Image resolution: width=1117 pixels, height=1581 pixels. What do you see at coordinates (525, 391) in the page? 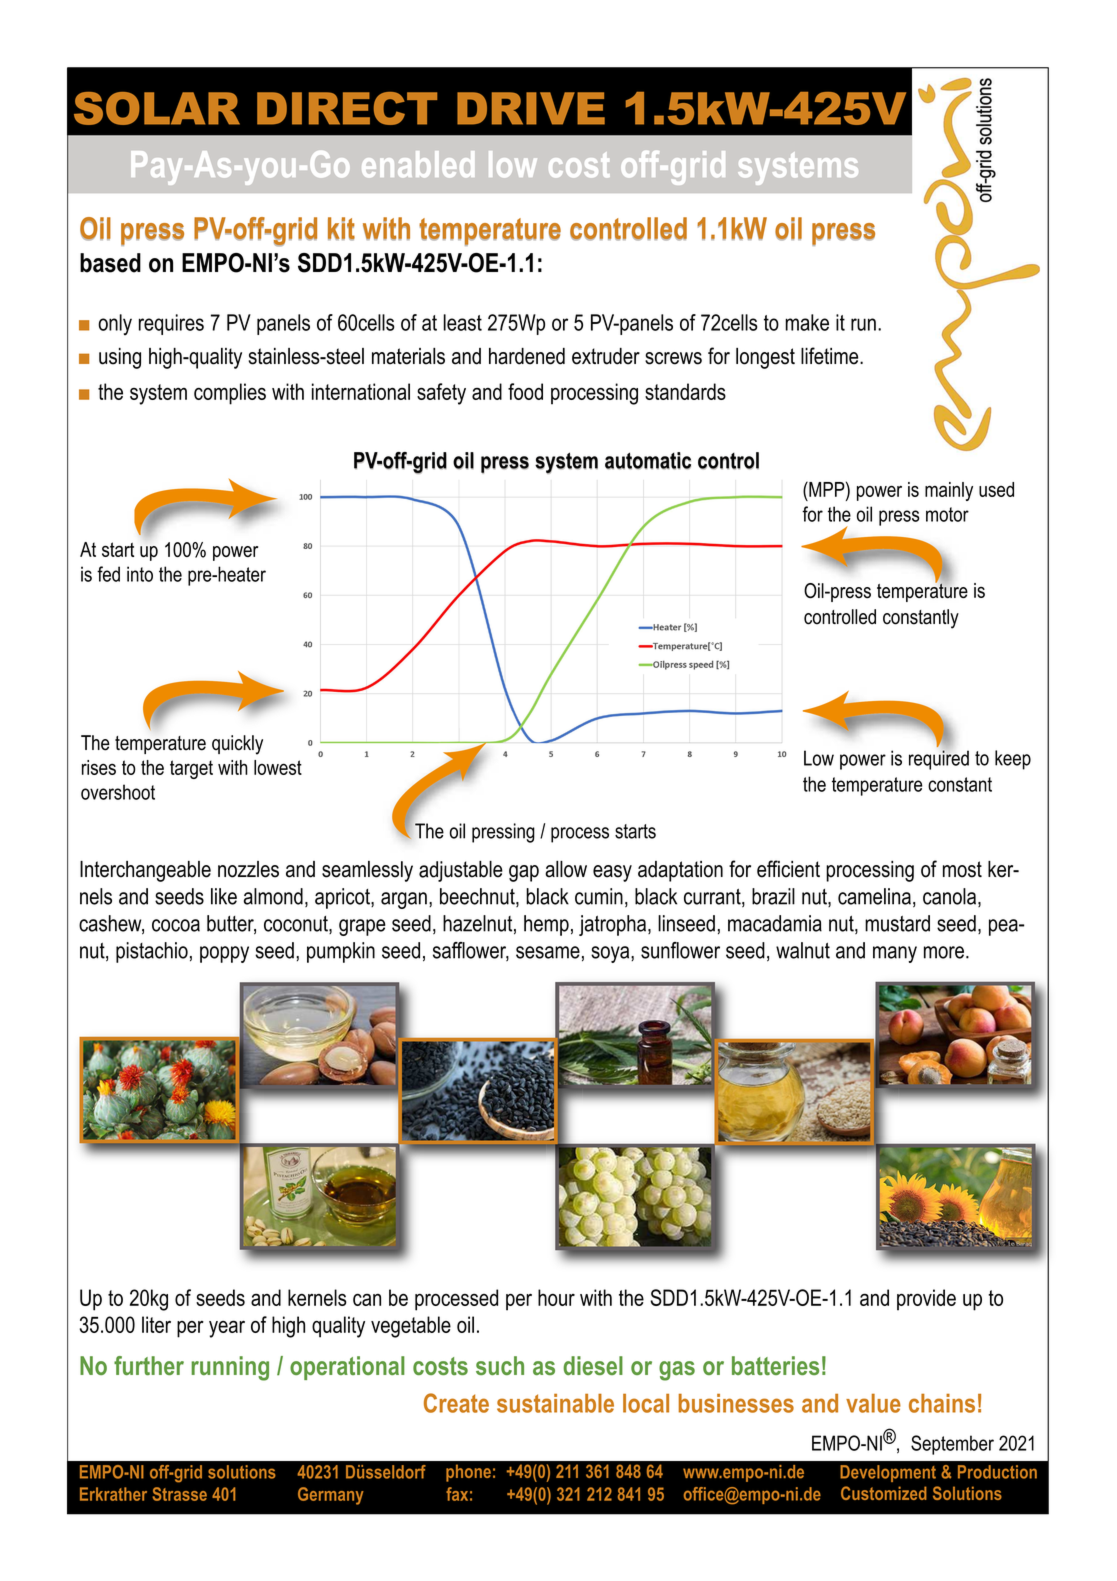
I see `food` at bounding box center [525, 391].
